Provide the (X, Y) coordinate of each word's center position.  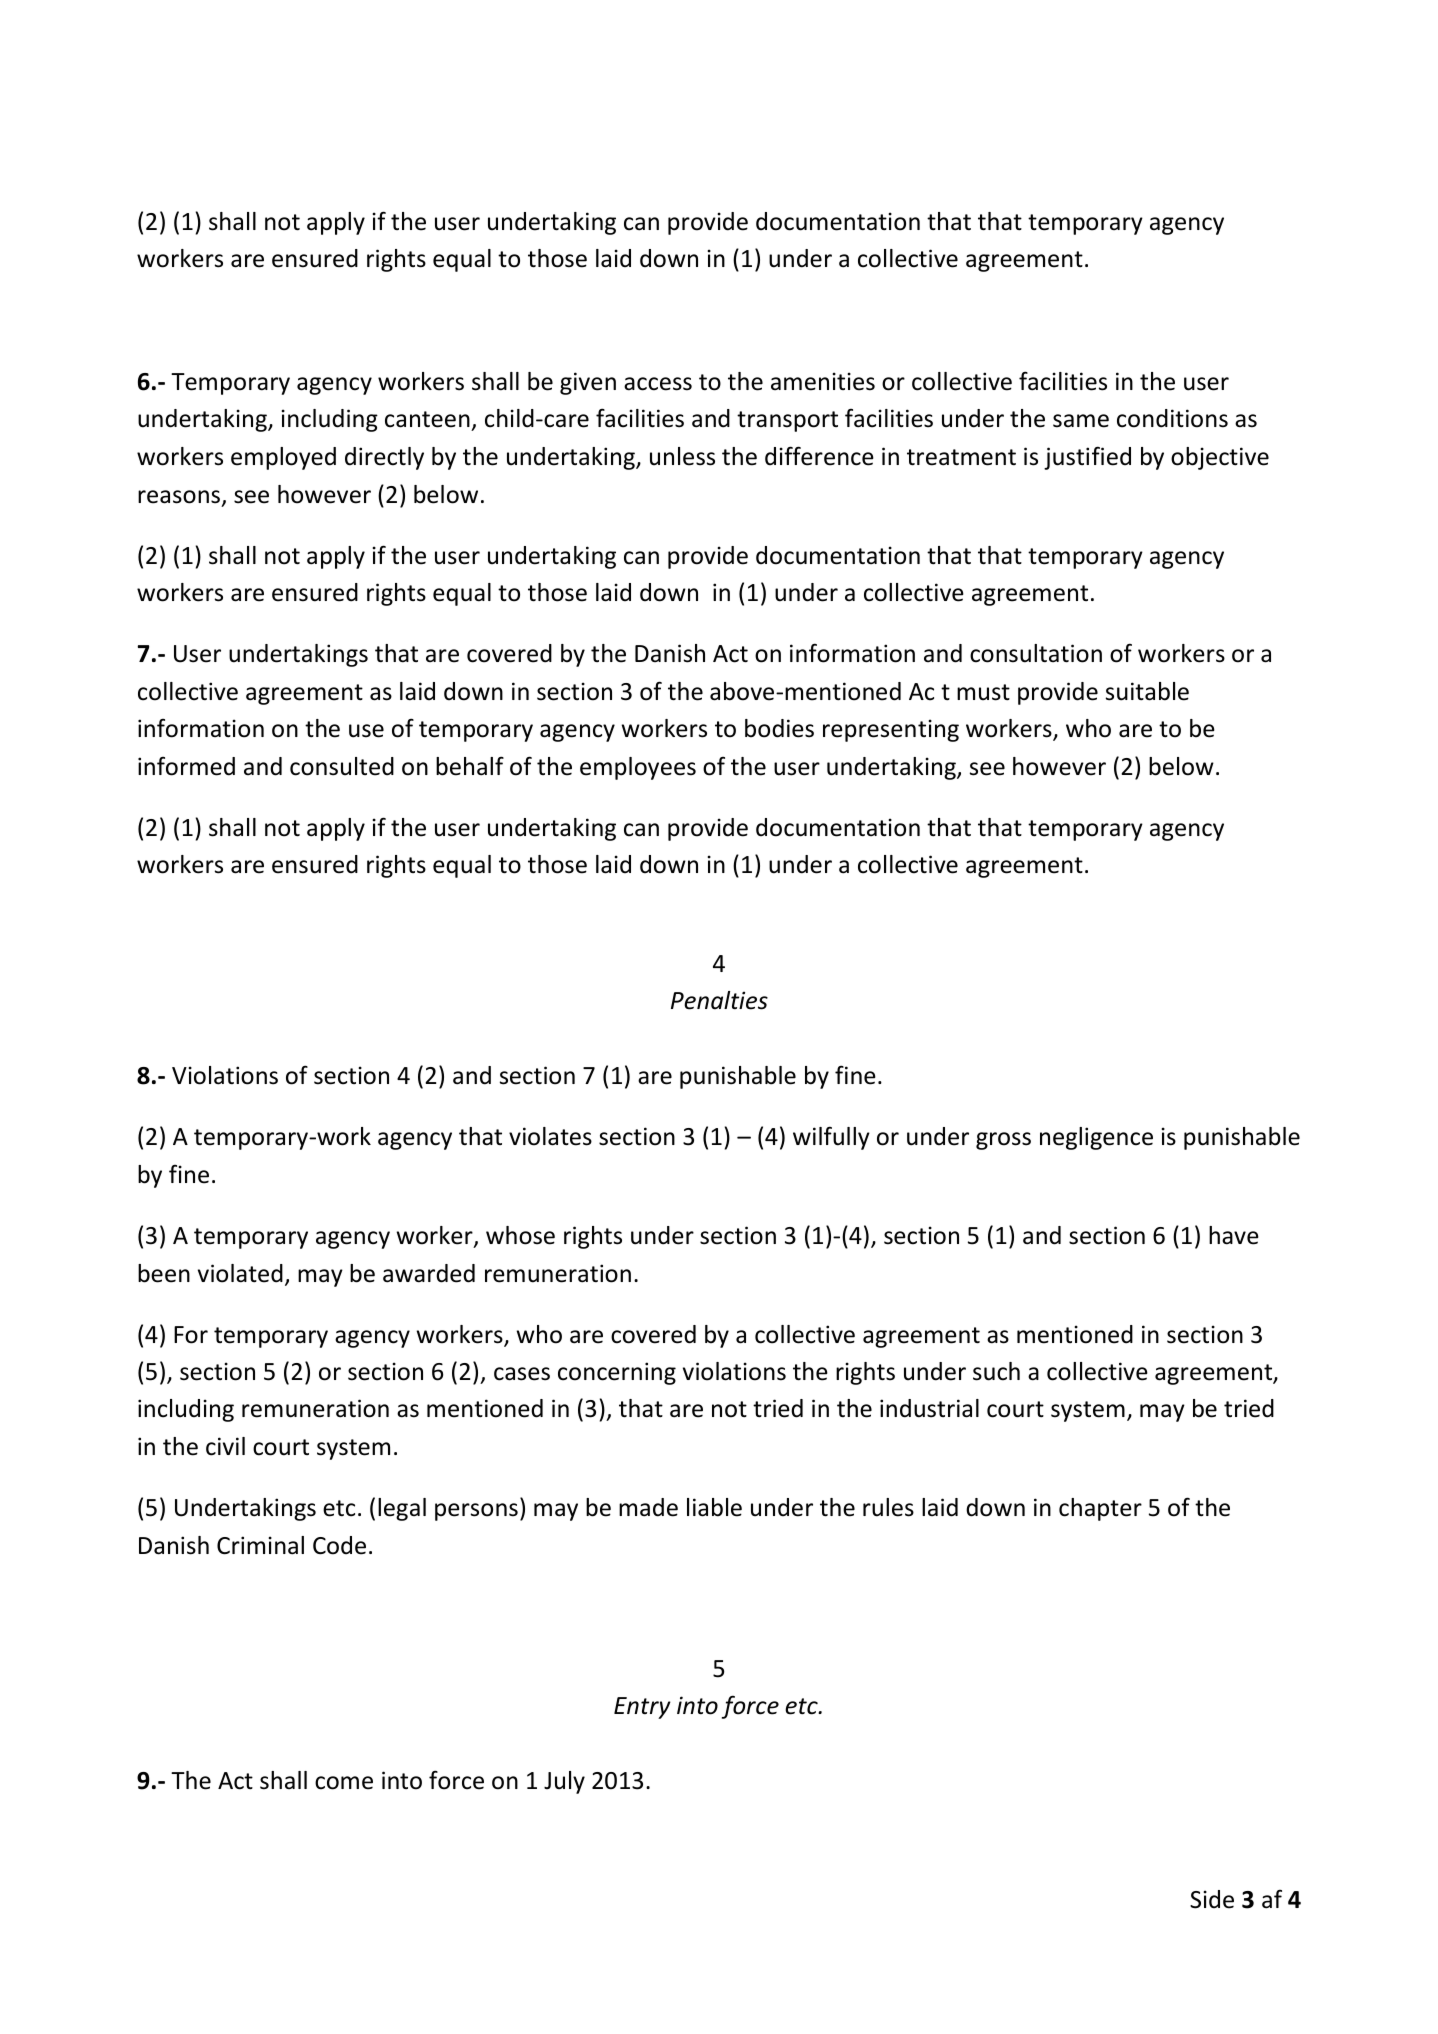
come (344, 1783)
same (1081, 421)
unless (682, 456)
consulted (342, 766)
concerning (617, 1373)
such (996, 1371)
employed (283, 458)
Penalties (719, 1000)
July (564, 1782)
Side (1212, 1899)
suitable (1147, 691)
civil (225, 1446)
